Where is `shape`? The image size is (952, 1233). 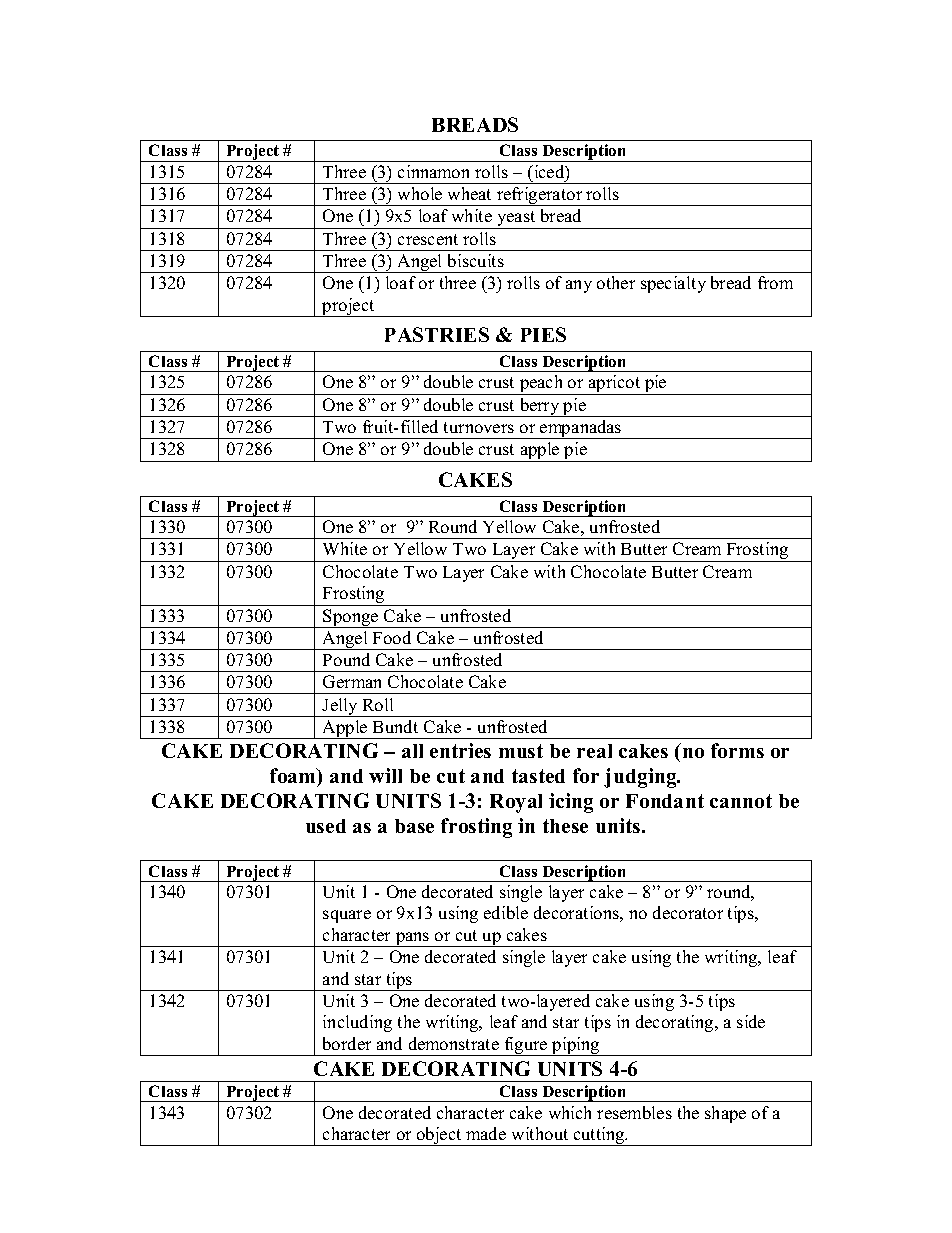 shape is located at coordinates (725, 1114).
